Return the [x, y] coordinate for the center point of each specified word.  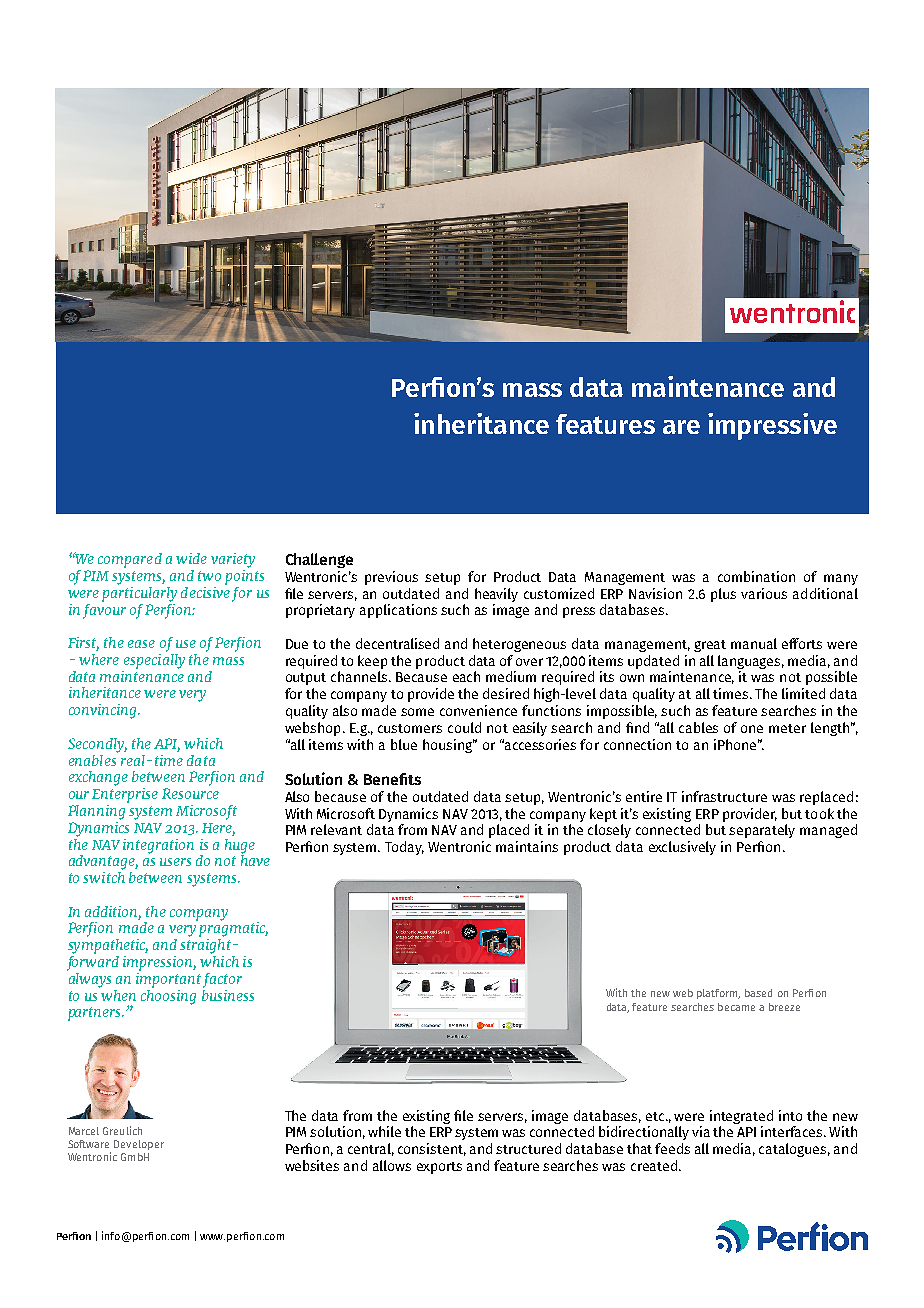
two [209, 576]
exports [439, 1168]
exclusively [682, 848]
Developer [139, 1145]
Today [404, 848]
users [175, 862]
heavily [496, 595]
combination [756, 576]
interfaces [793, 1131]
